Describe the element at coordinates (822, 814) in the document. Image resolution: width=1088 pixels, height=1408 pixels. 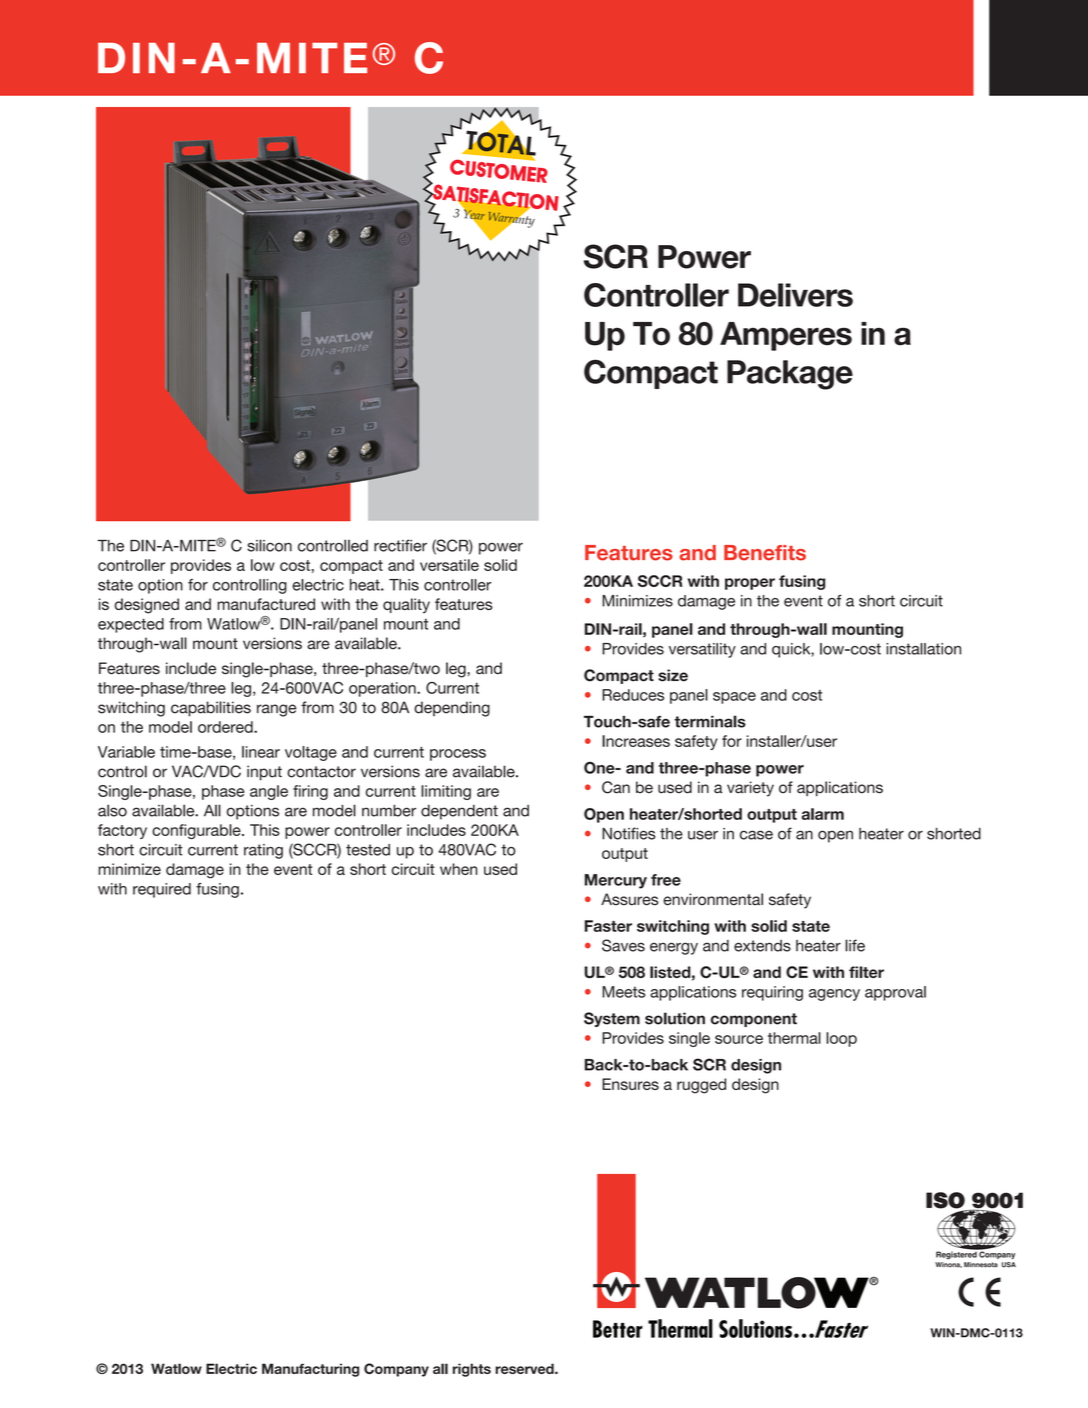
I see `alarm` at that location.
